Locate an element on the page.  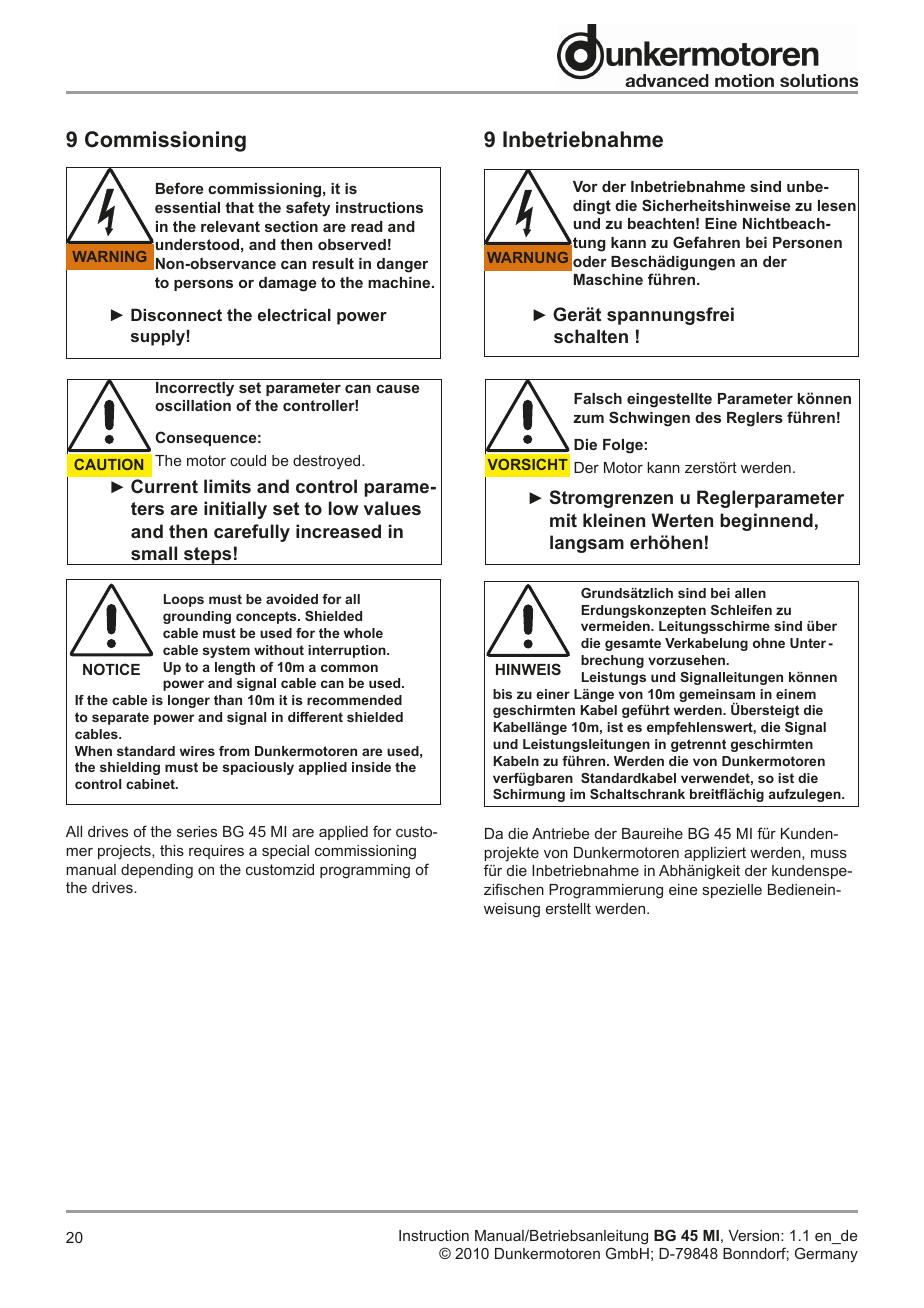
lesen is located at coordinates (837, 205).
